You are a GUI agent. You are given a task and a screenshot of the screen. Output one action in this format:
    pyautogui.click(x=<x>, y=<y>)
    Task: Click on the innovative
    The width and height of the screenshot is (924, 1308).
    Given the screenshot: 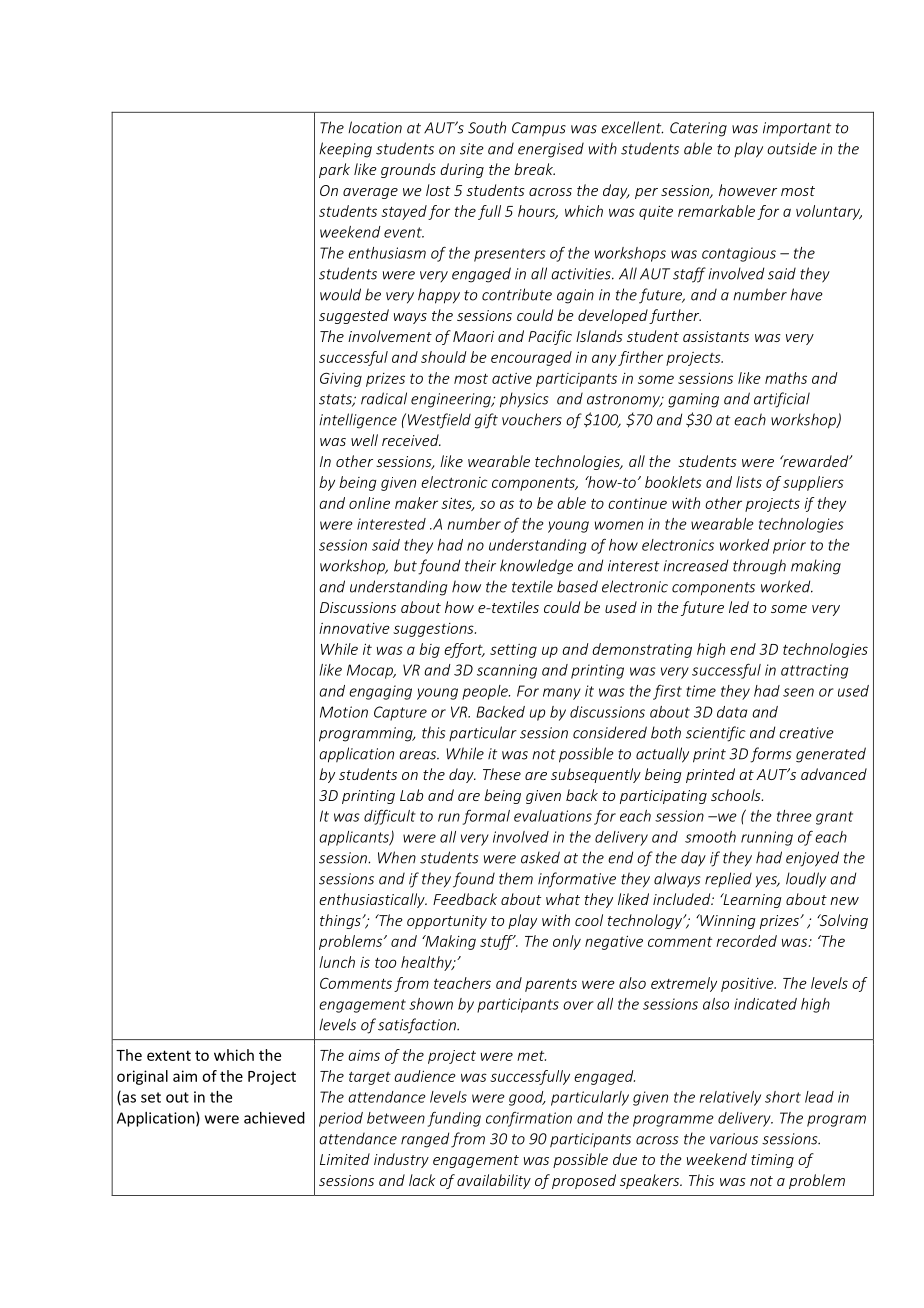 What is the action you would take?
    pyautogui.click(x=354, y=628)
